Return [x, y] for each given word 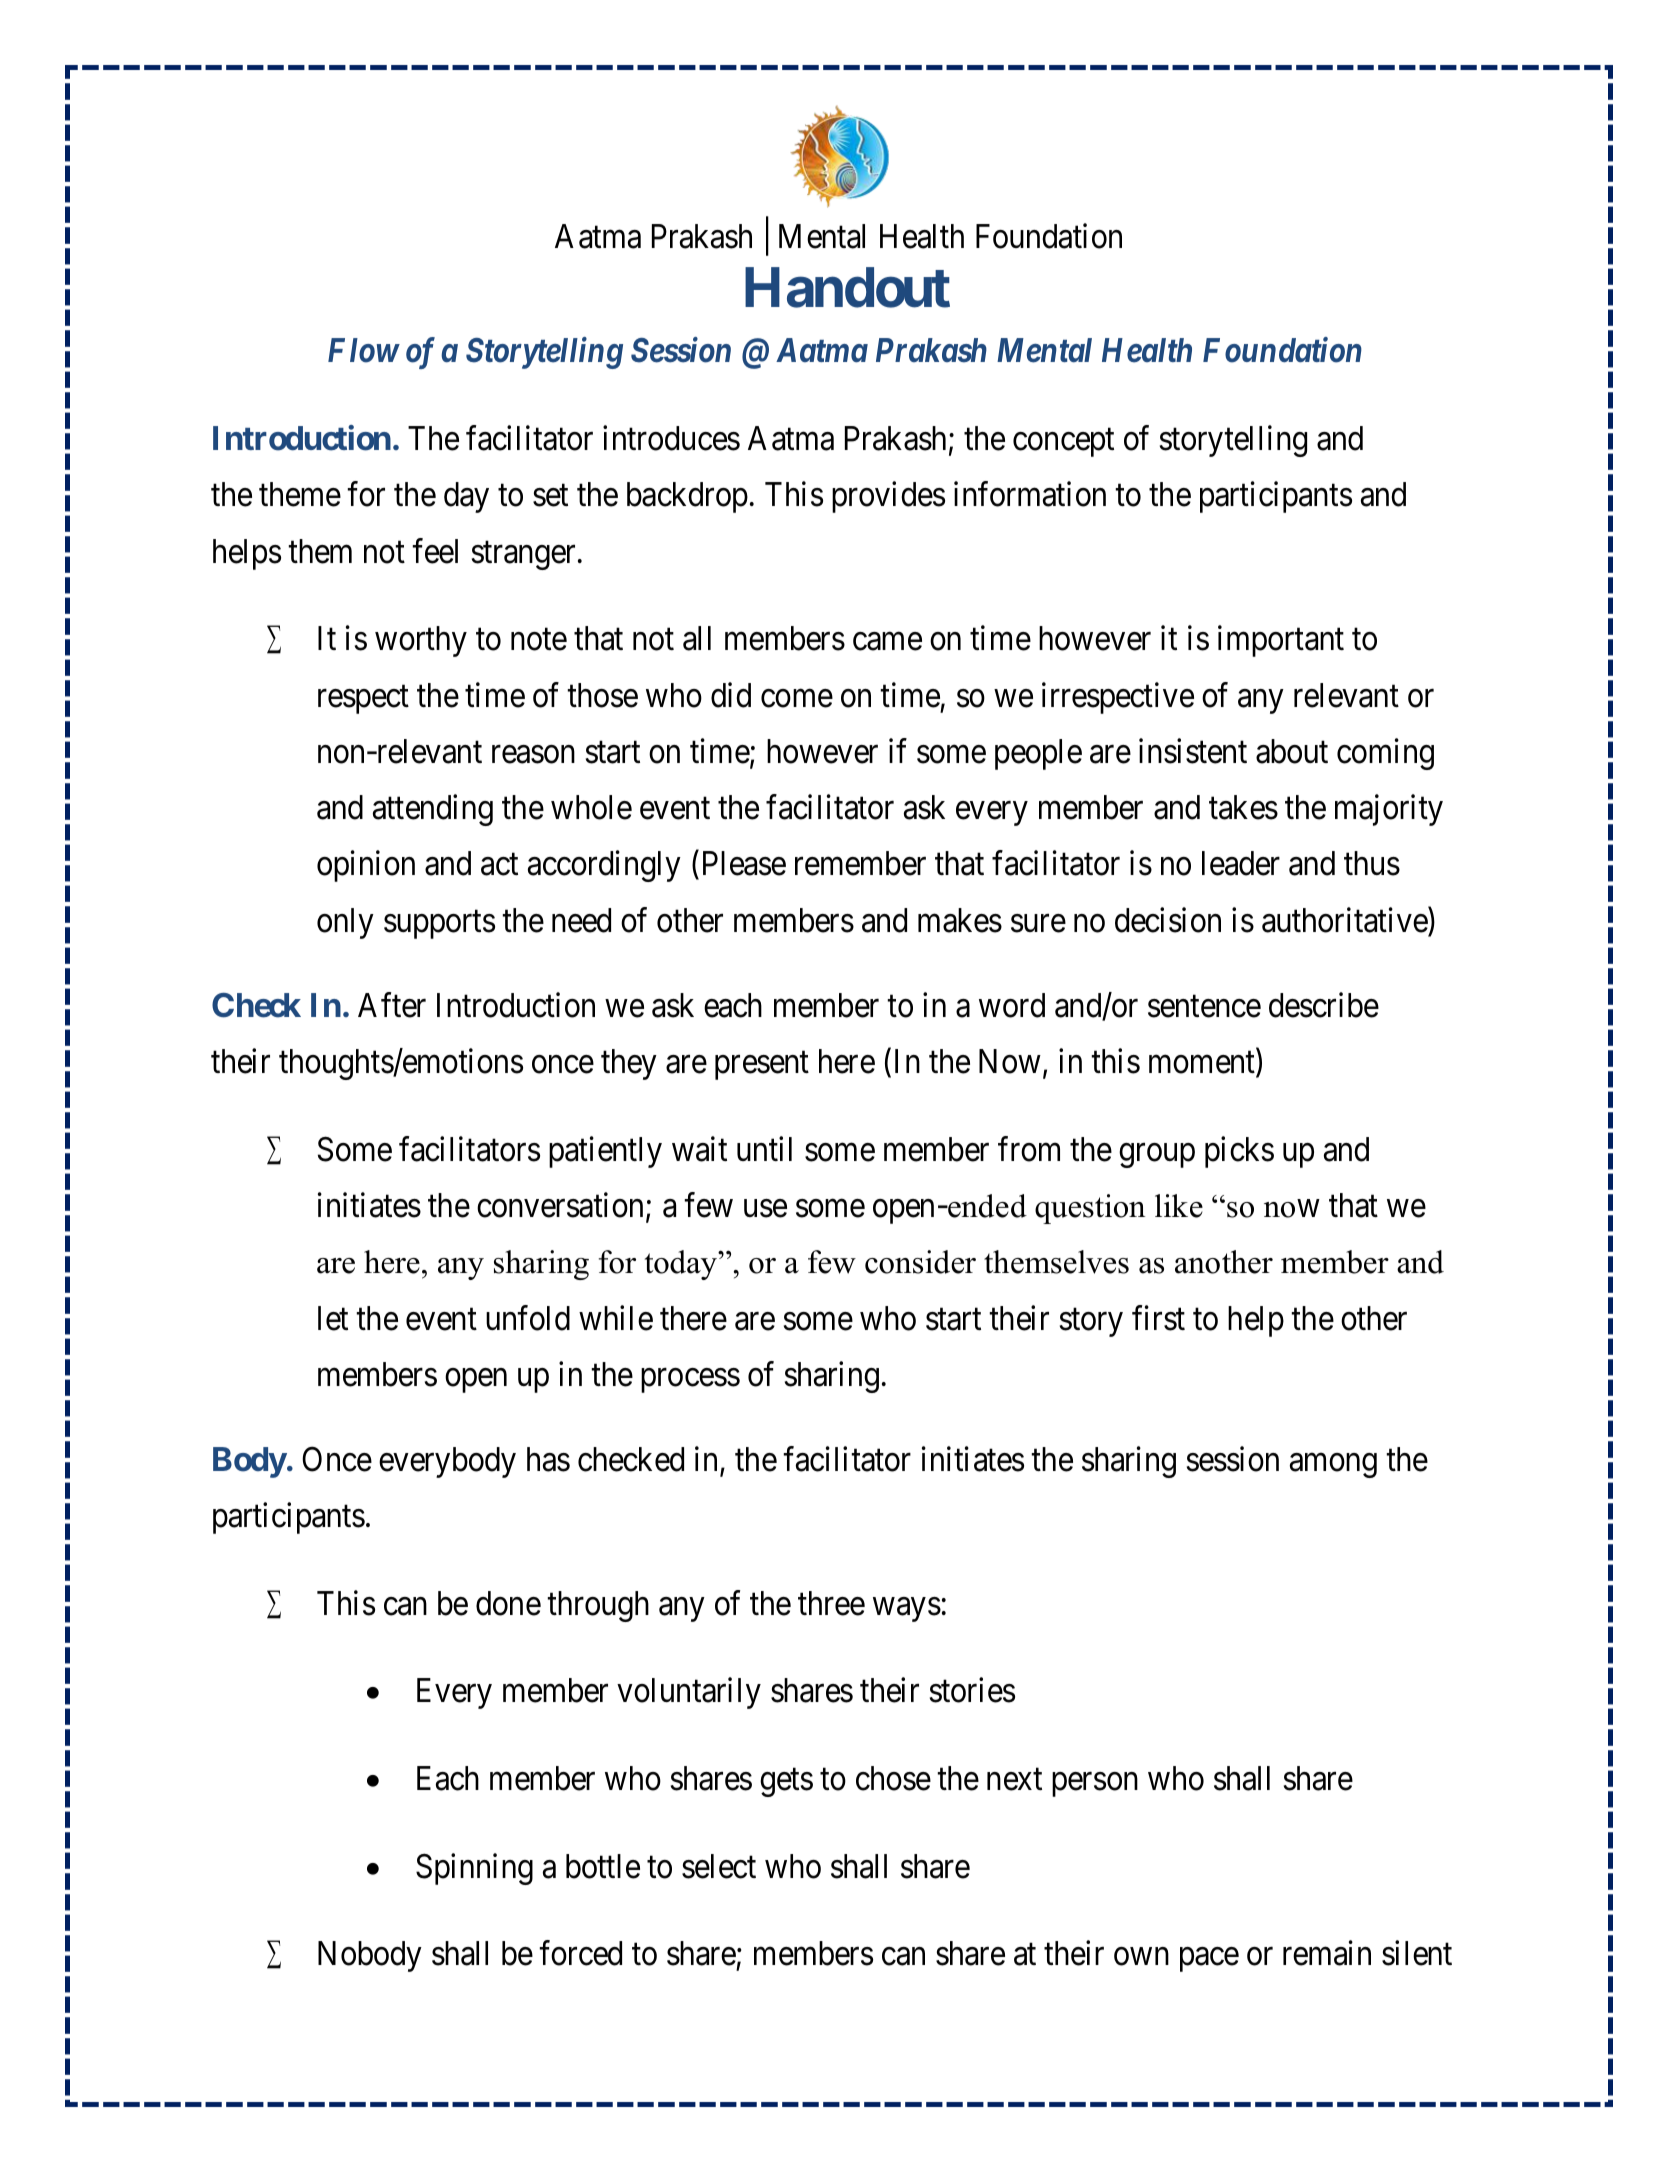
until [764, 1148]
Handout [847, 288]
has [548, 1459]
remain [1327, 1953]
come [797, 698]
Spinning [474, 1869]
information [1030, 494]
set [550, 496]
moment [1203, 1064]
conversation [560, 1205]
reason [533, 755]
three [831, 1603]
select [719, 1866]
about [1292, 751]
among [1333, 1465]
